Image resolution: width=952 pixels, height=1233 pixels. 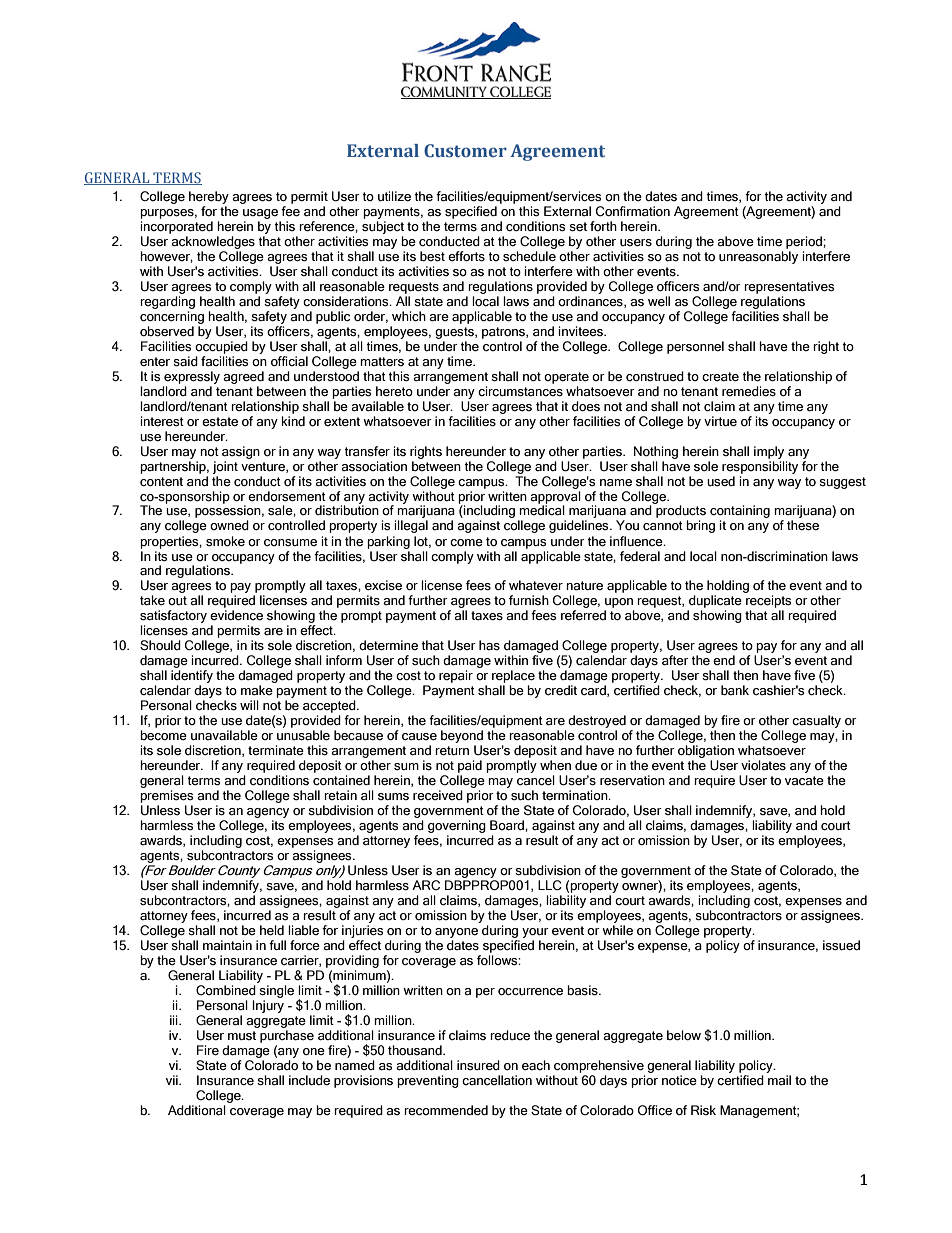 I want to click on vii, so click(x=173, y=1080).
